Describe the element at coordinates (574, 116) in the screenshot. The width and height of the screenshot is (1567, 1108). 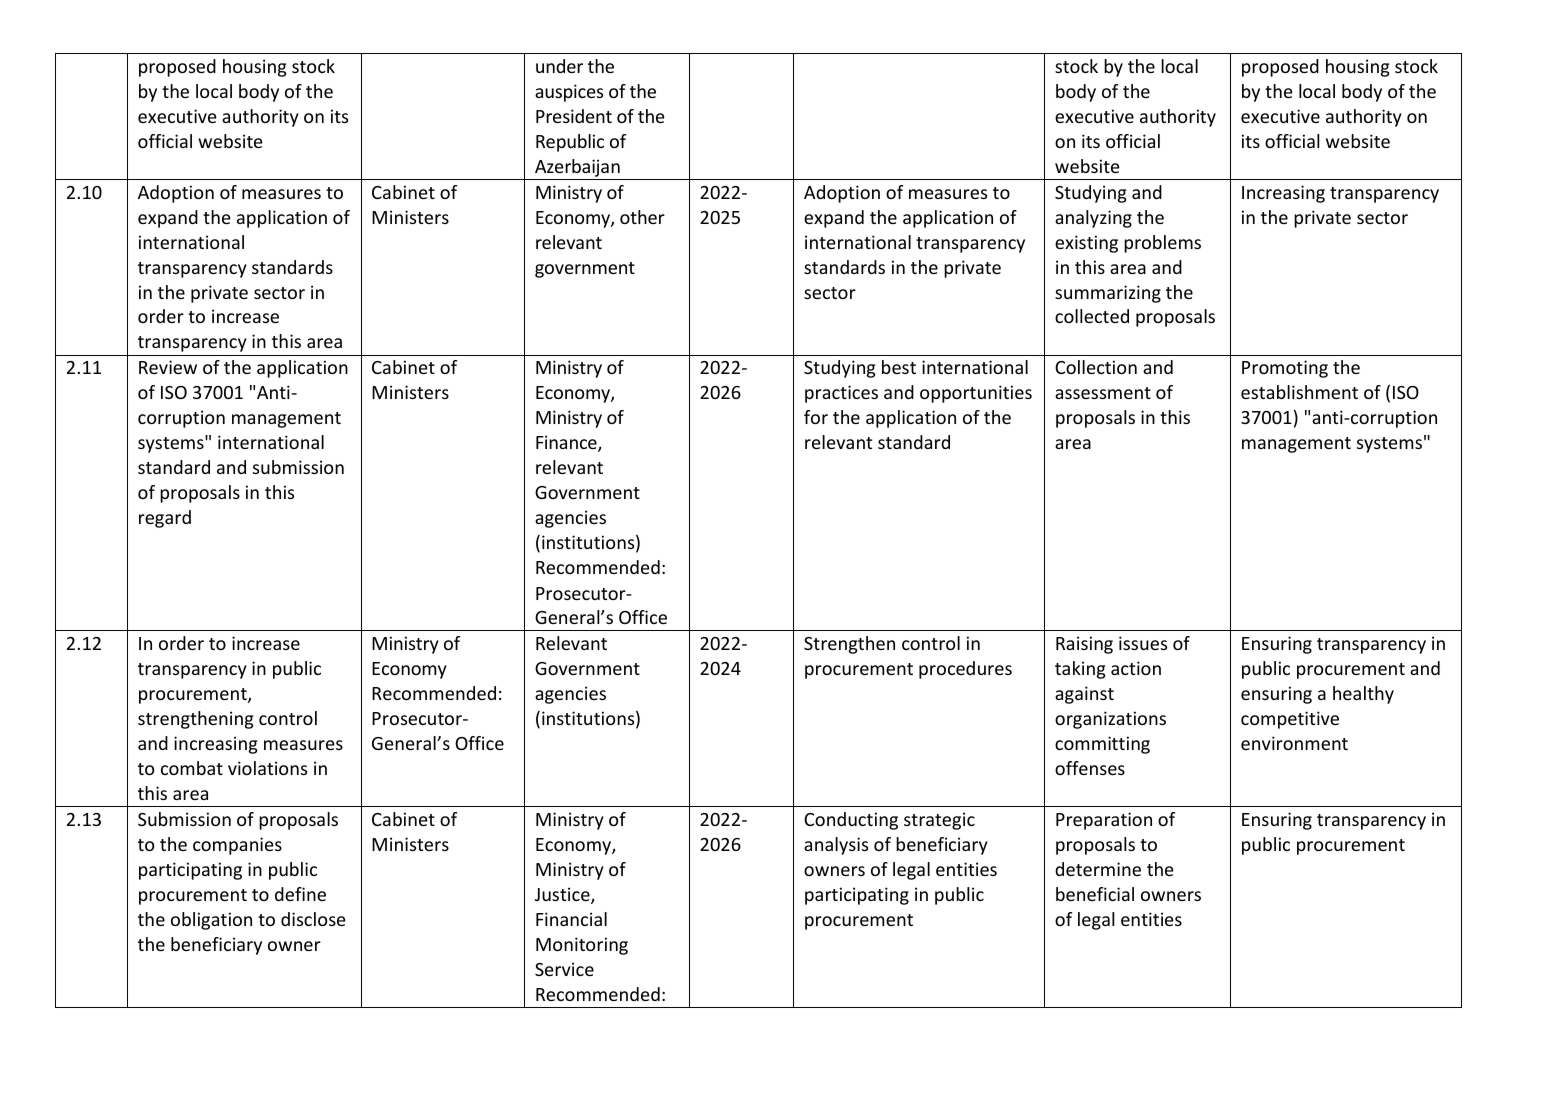
I see `President` at that location.
